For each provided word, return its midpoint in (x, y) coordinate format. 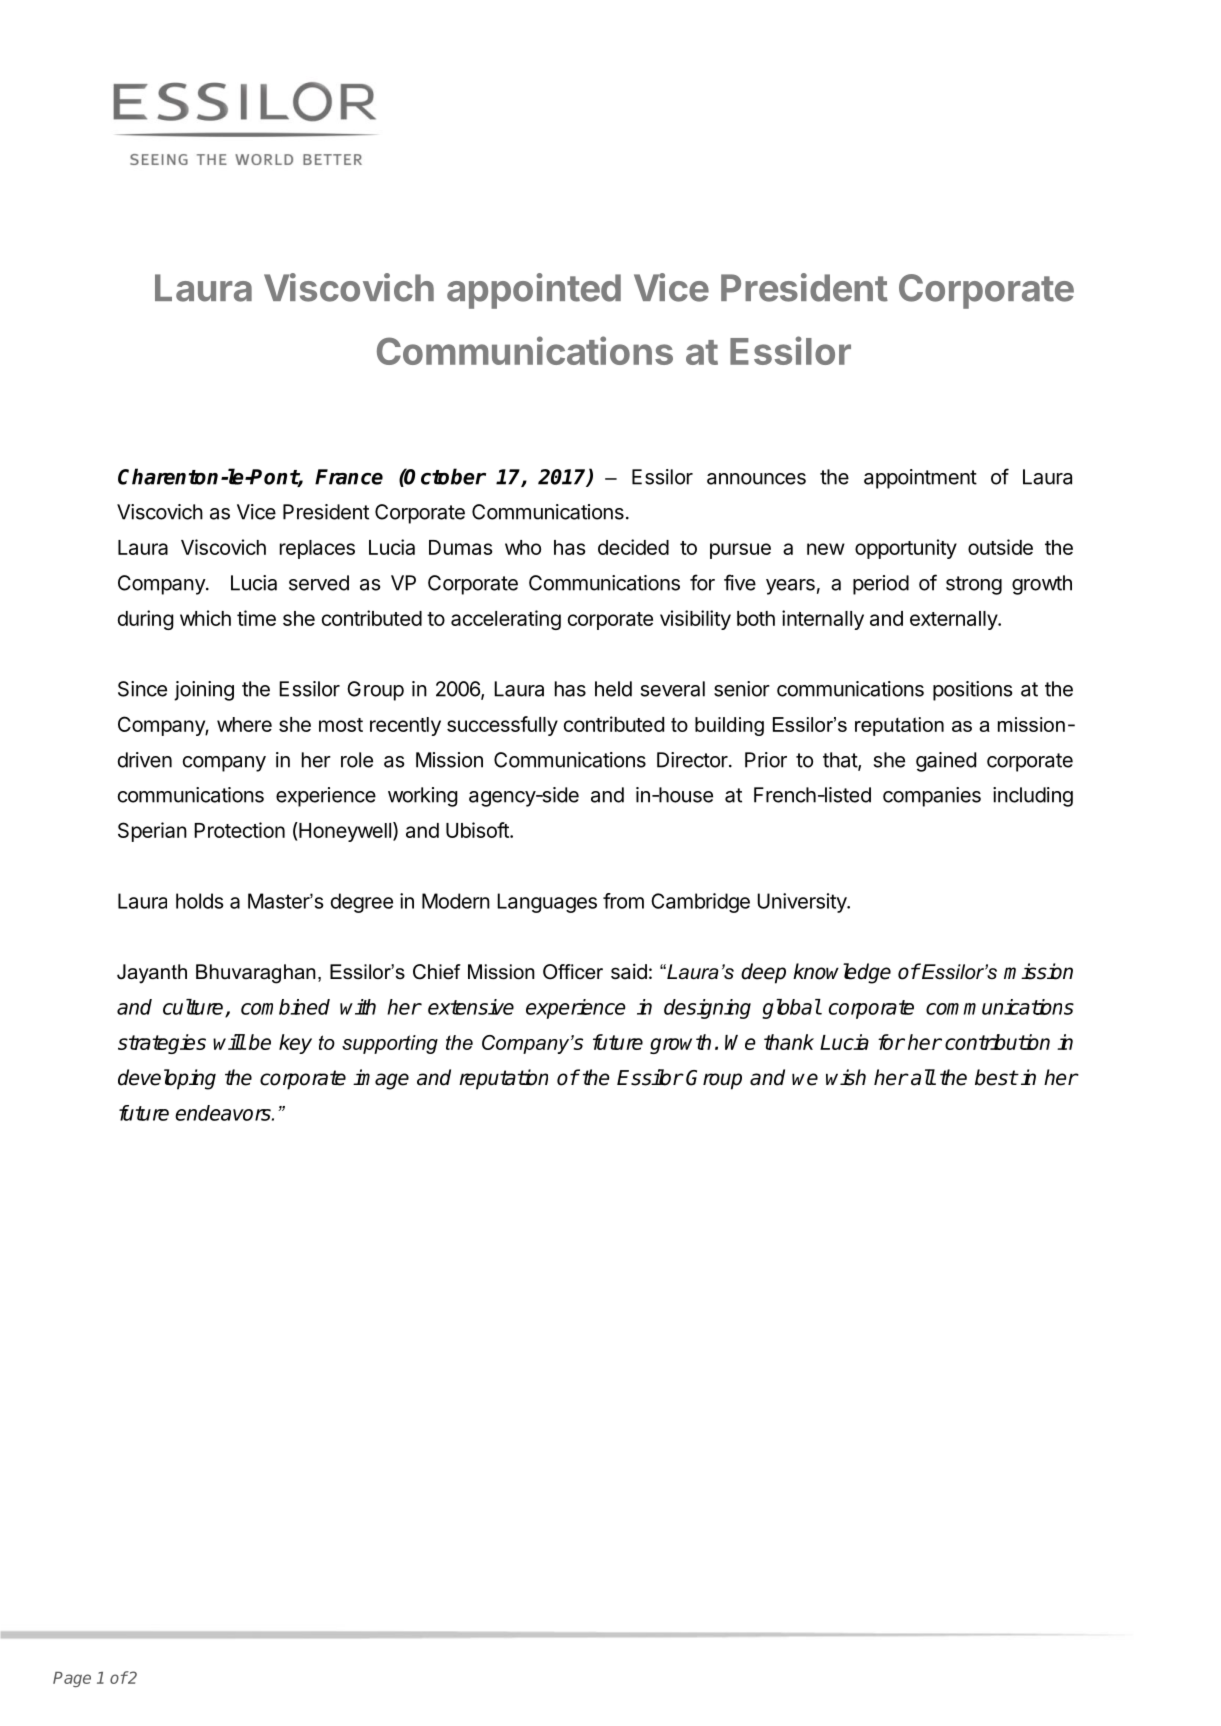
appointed (534, 291)
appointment (920, 479)
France (349, 477)
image (381, 1079)
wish (846, 1077)
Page (72, 1679)
